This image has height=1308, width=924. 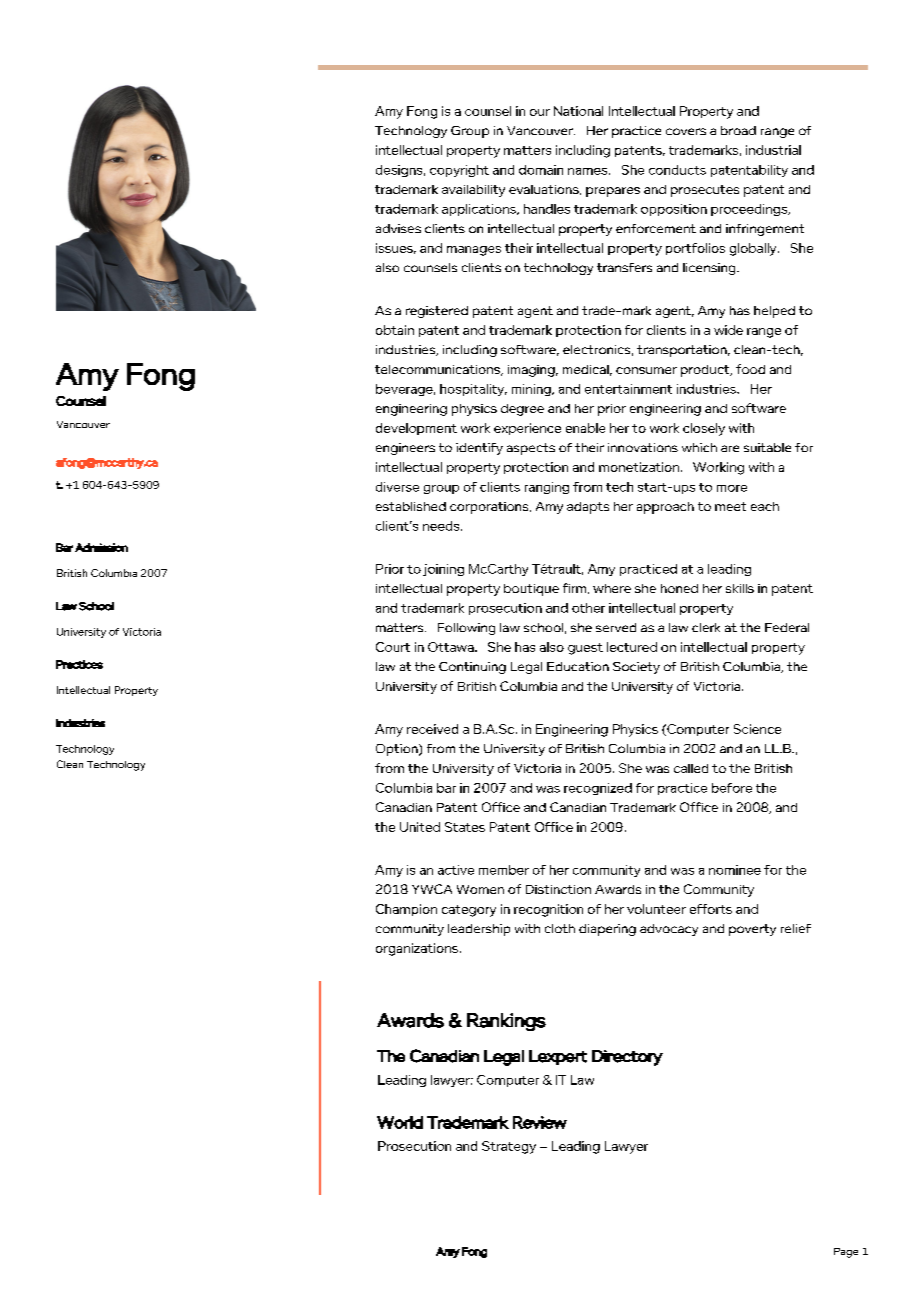 What do you see at coordinates (406, 910) in the image?
I see `Champion` at bounding box center [406, 910].
